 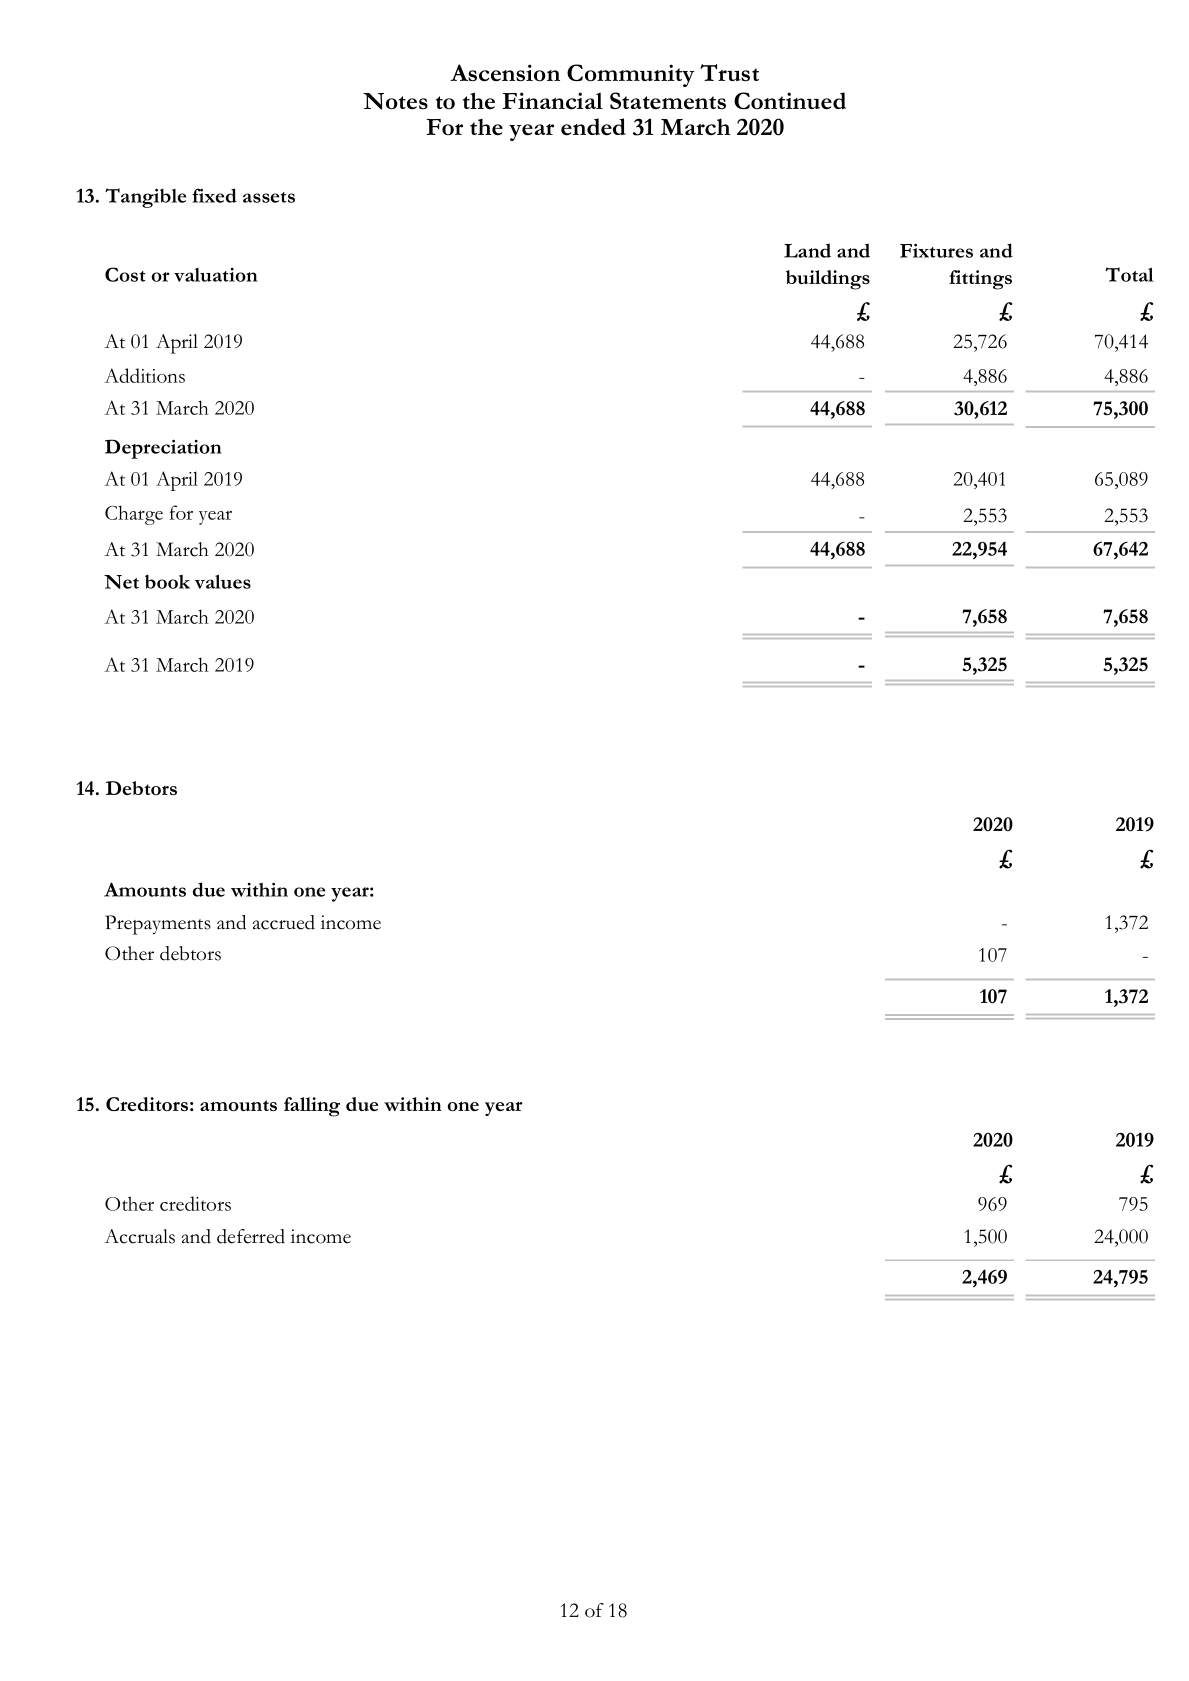 What do you see at coordinates (167, 582) in the document?
I see `book` at bounding box center [167, 582].
